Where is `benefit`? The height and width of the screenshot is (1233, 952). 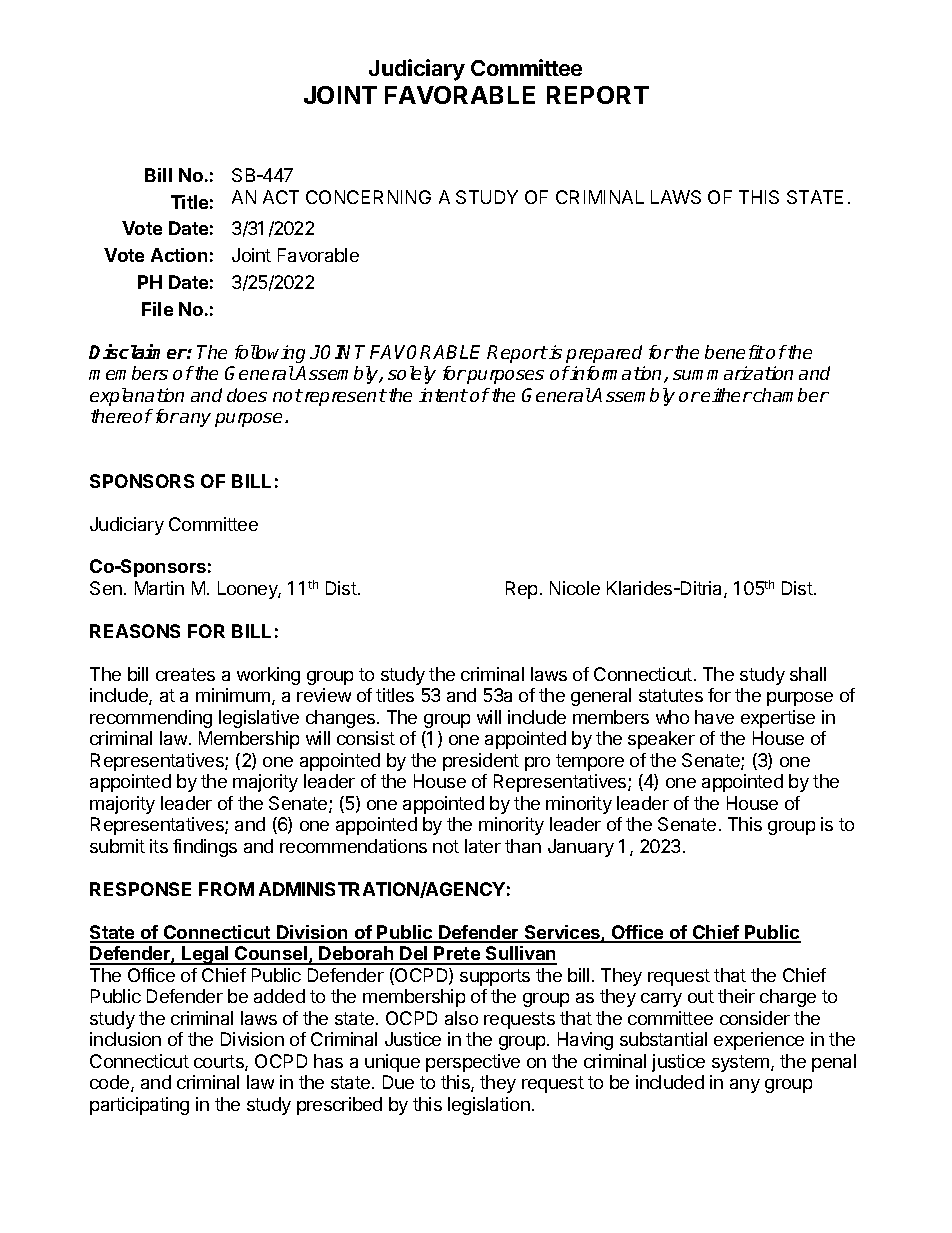
benefit is located at coordinates (735, 352).
